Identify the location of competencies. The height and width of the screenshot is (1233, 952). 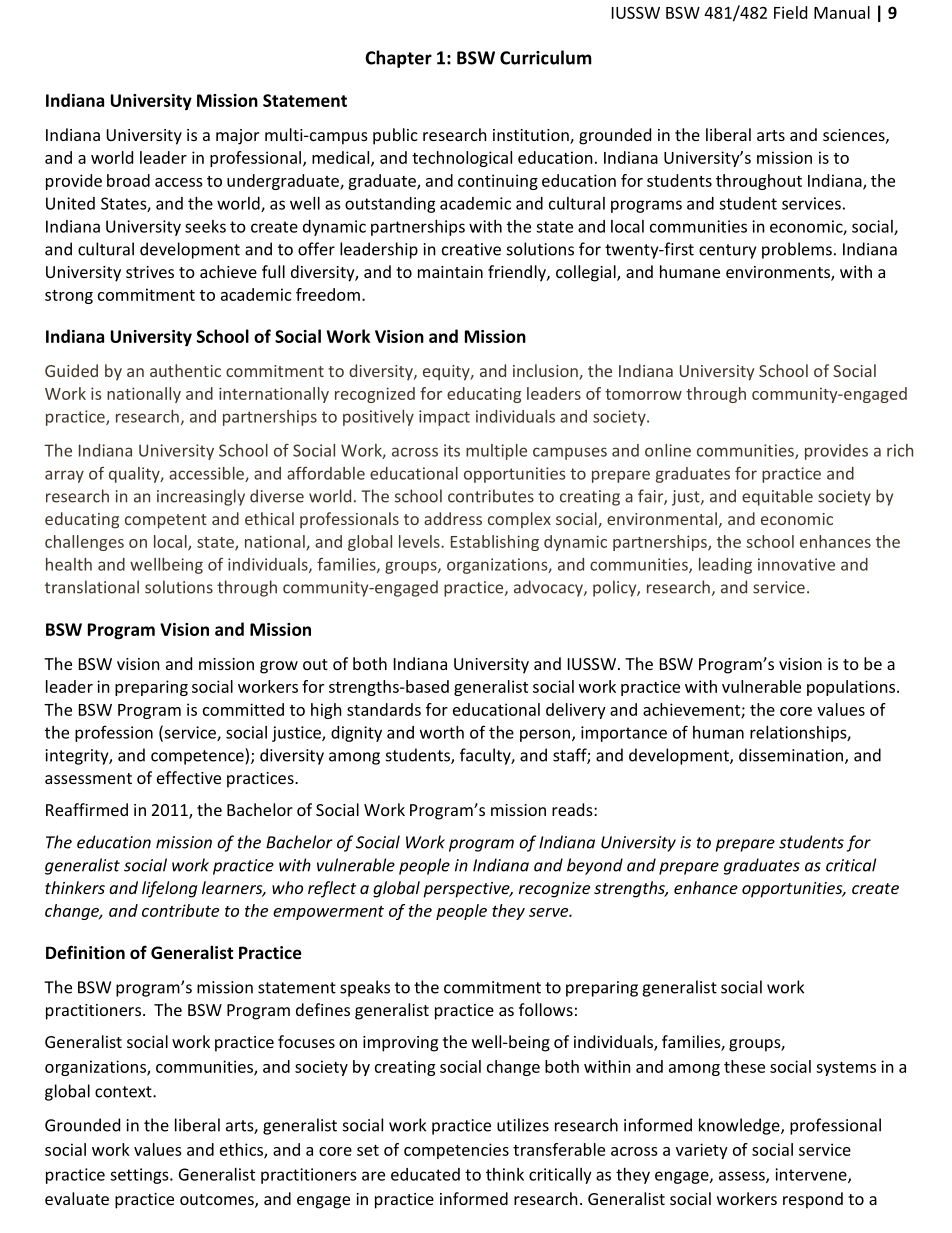
(456, 1151).
